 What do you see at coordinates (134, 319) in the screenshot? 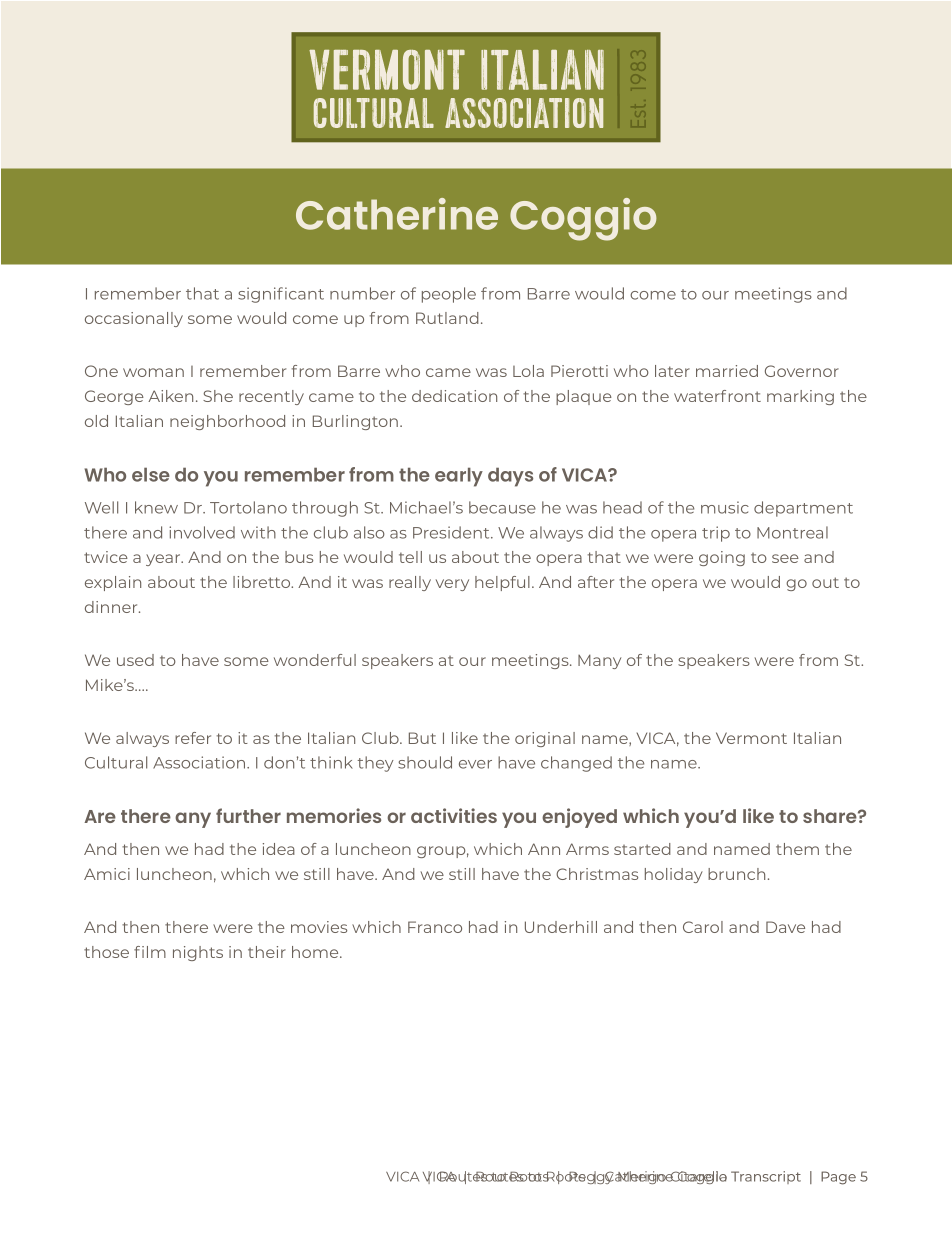
I see `occasionally` at bounding box center [134, 319].
